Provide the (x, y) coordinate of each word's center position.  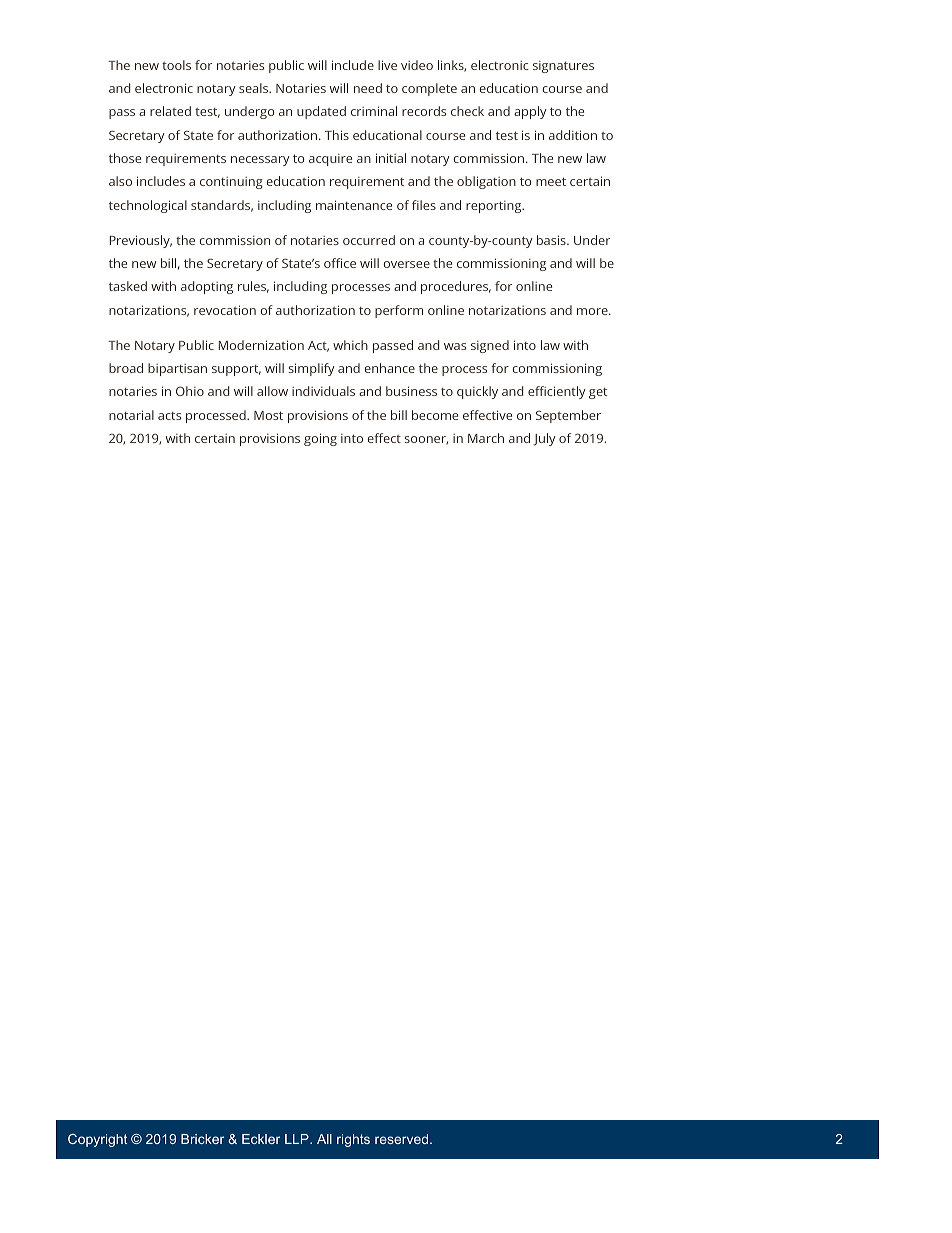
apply (530, 112)
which (350, 345)
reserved (403, 1139)
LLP (298, 1139)
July (544, 439)
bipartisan (177, 369)
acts (169, 416)
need (368, 88)
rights (353, 1140)
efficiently (557, 392)
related (170, 111)
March (486, 438)
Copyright (97, 1140)
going (320, 439)
